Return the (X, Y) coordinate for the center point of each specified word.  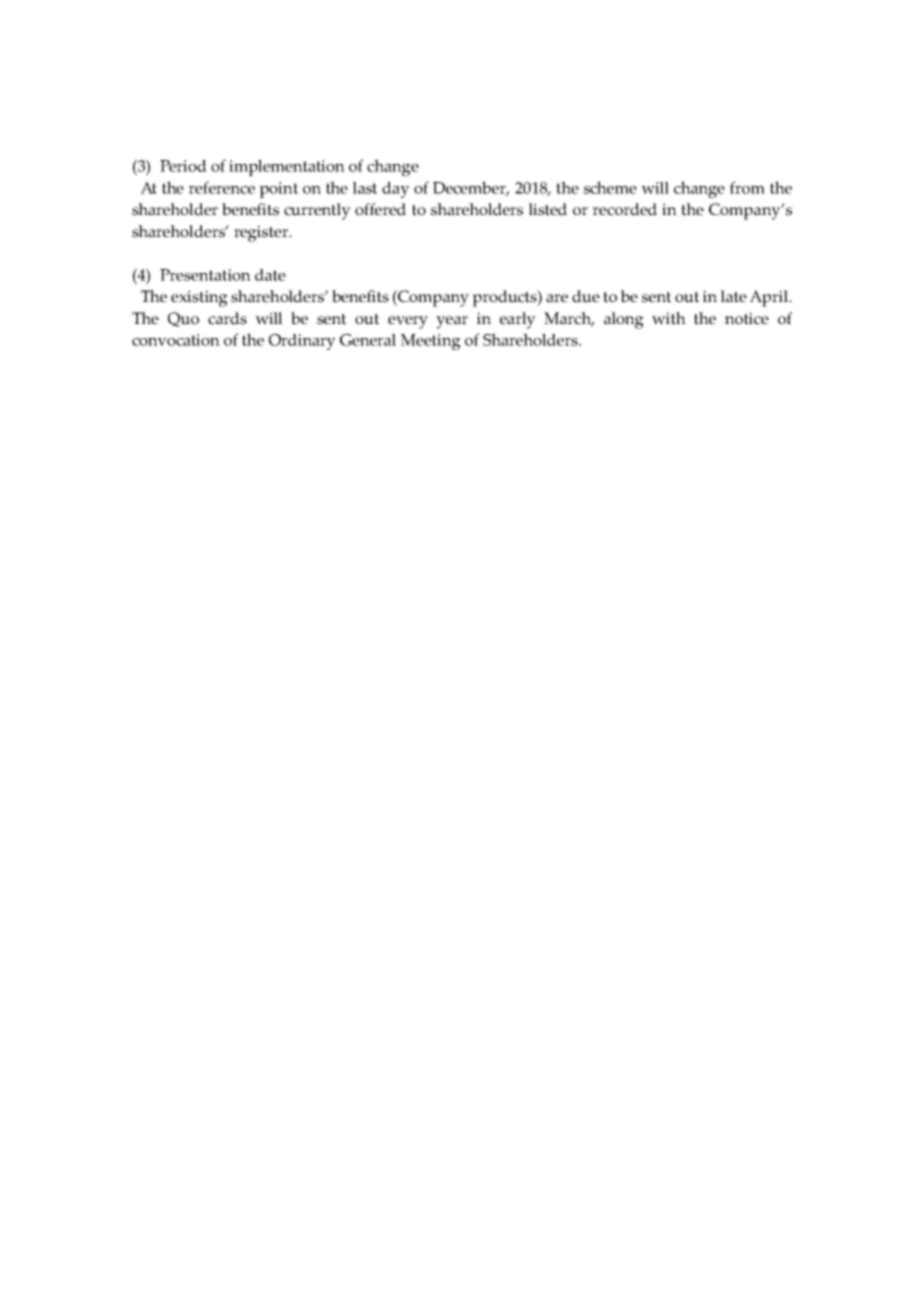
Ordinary (302, 342)
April (770, 298)
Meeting (431, 342)
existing (199, 298)
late (734, 296)
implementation (287, 168)
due (586, 296)
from (747, 187)
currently (317, 211)
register (262, 233)
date (270, 275)
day (396, 190)
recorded (625, 209)
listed (548, 209)
